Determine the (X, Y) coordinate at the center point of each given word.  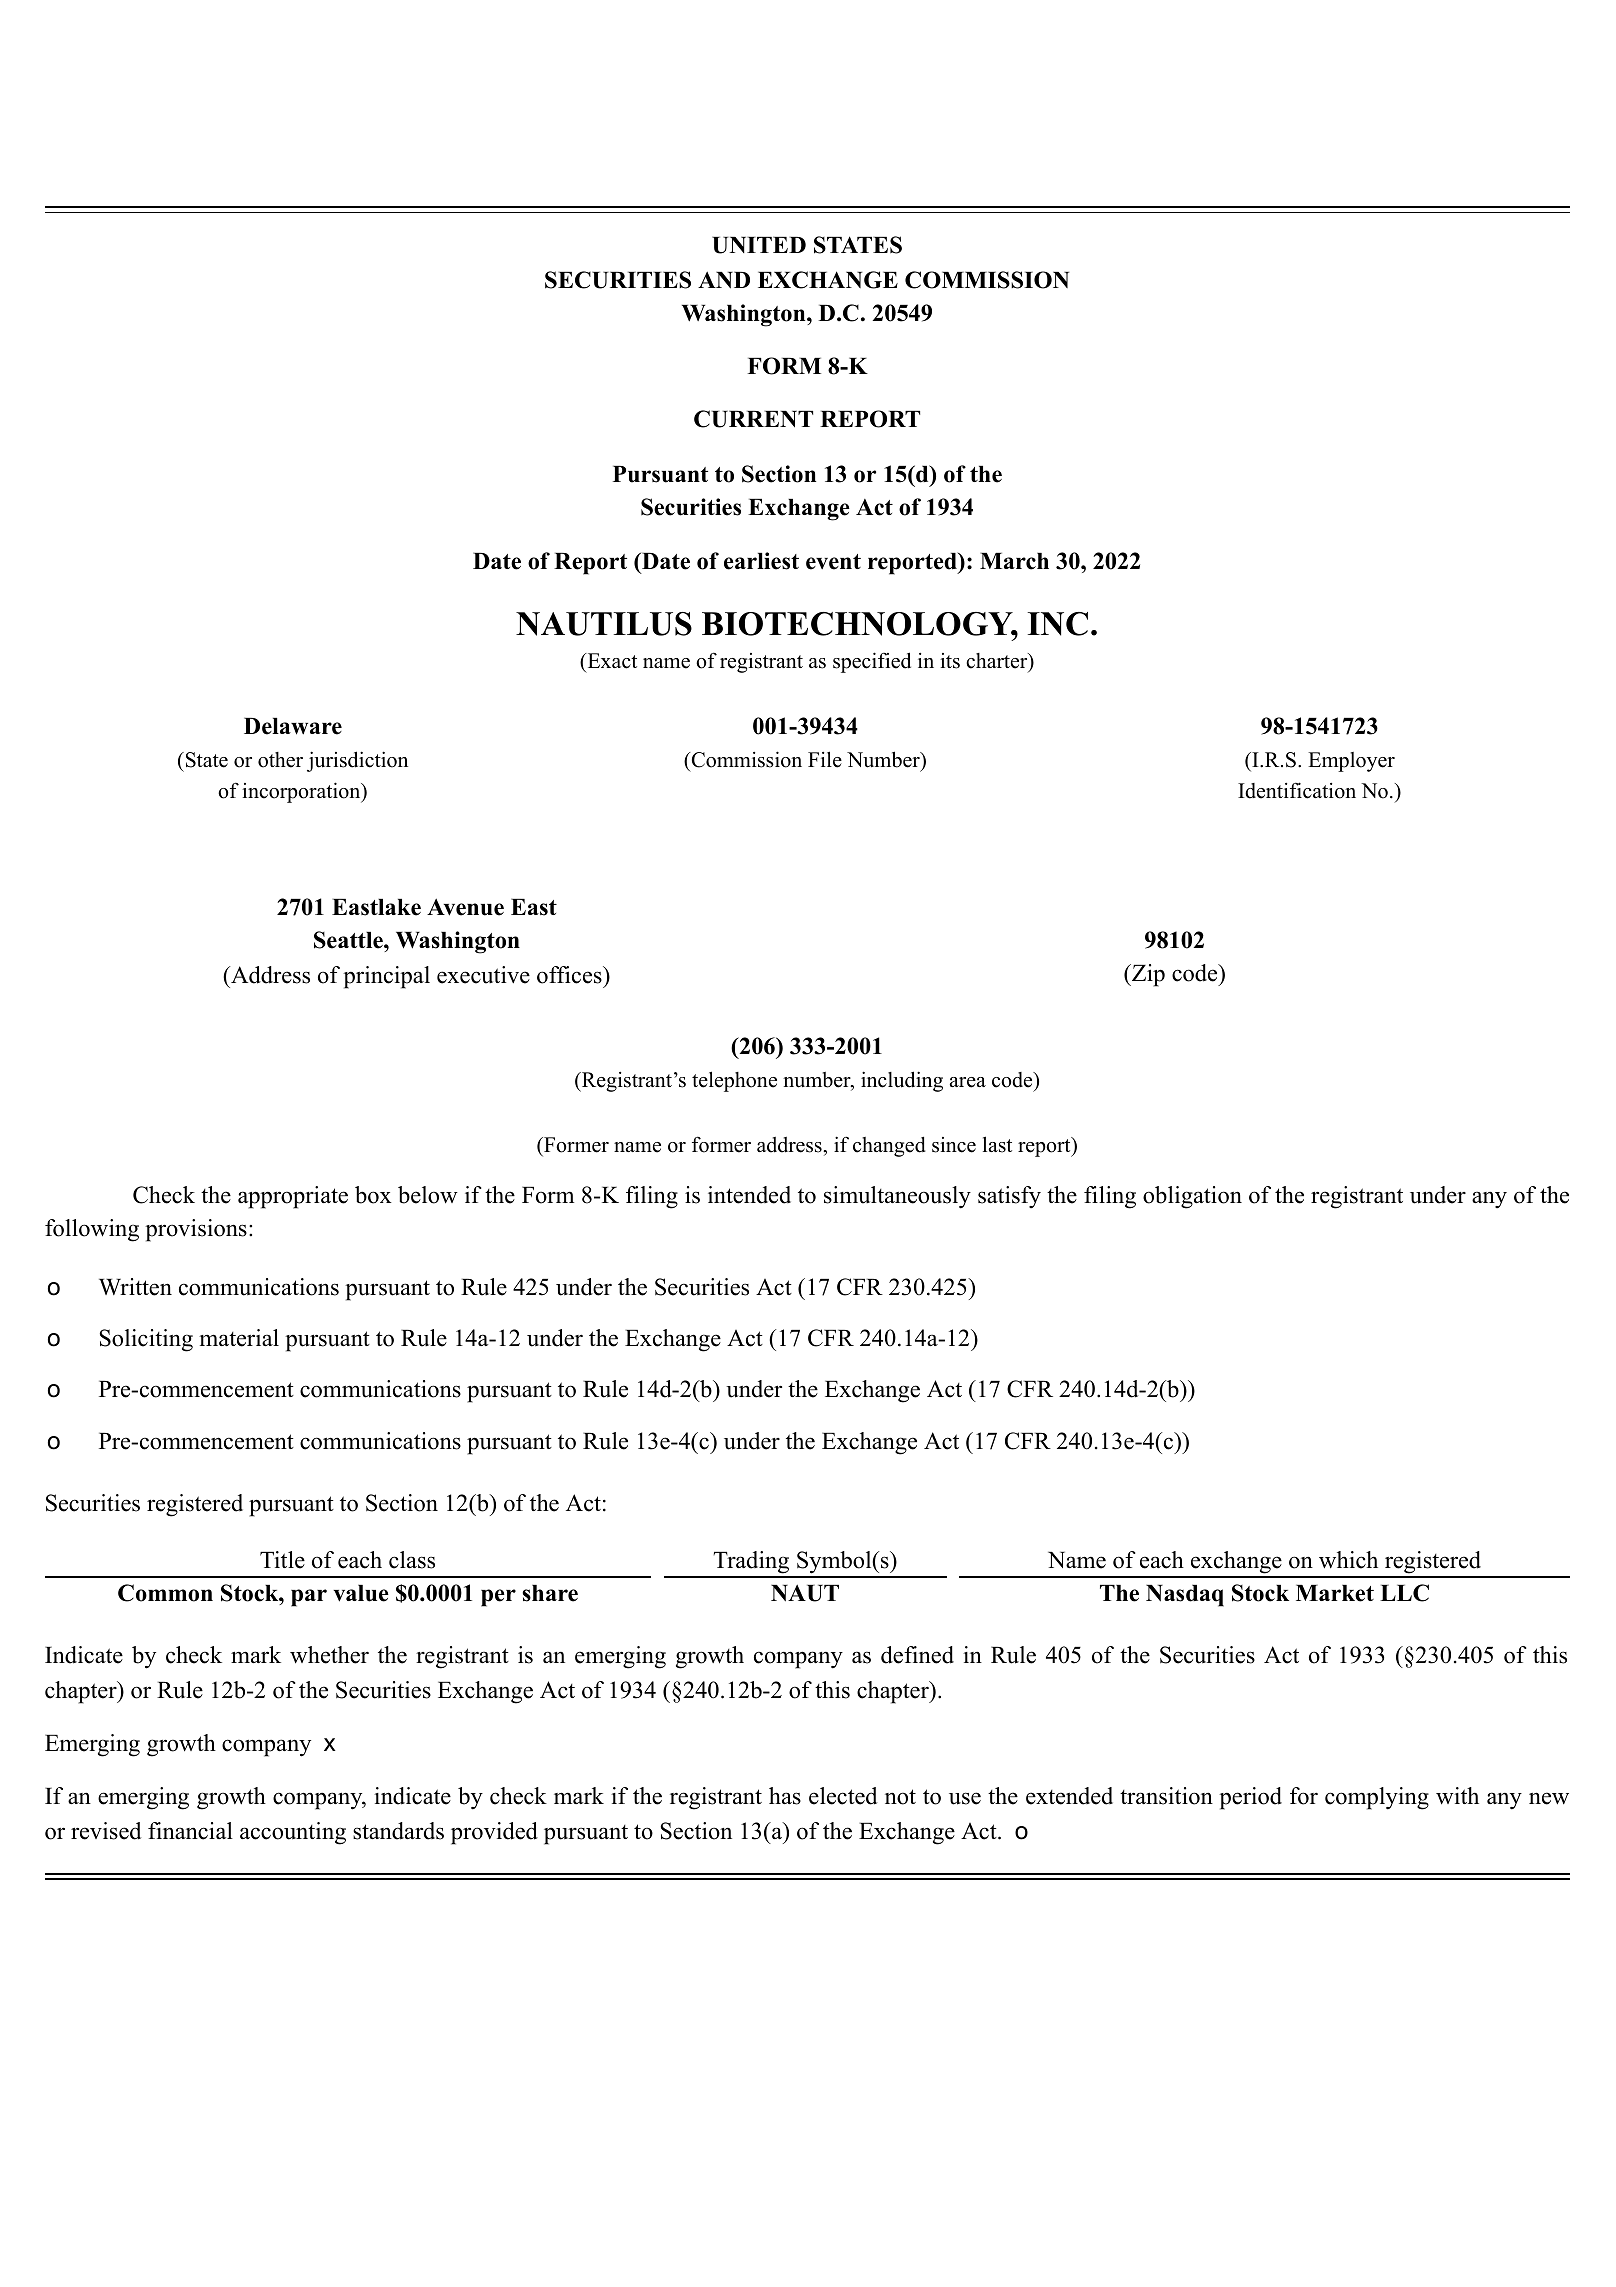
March (1014, 561)
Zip (1147, 975)
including (902, 1081)
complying (1377, 1798)
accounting (293, 1833)
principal (386, 977)
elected (843, 1796)
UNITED (759, 245)
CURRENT (753, 419)
